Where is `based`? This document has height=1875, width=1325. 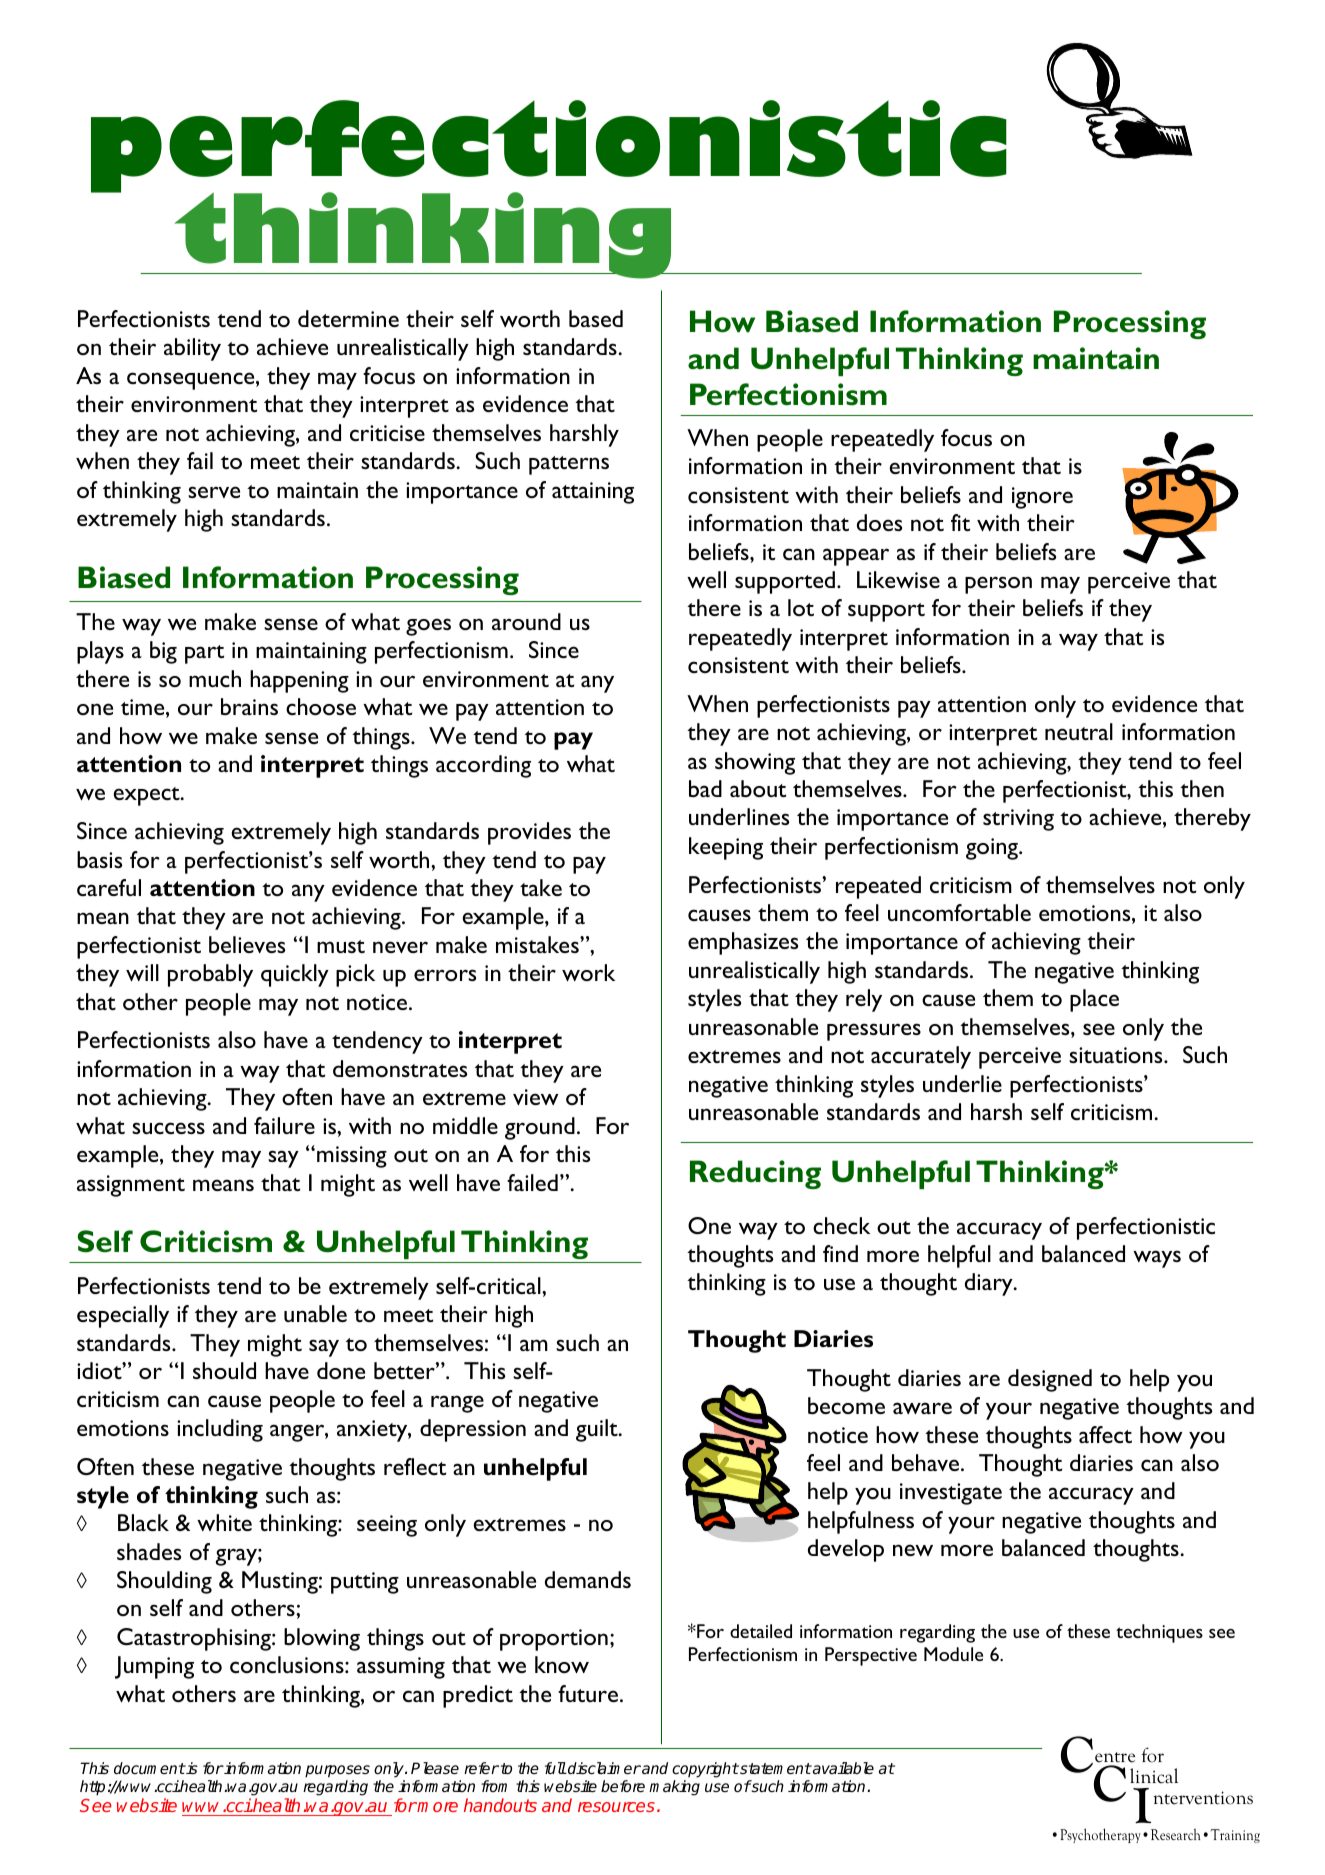
based is located at coordinates (596, 318).
